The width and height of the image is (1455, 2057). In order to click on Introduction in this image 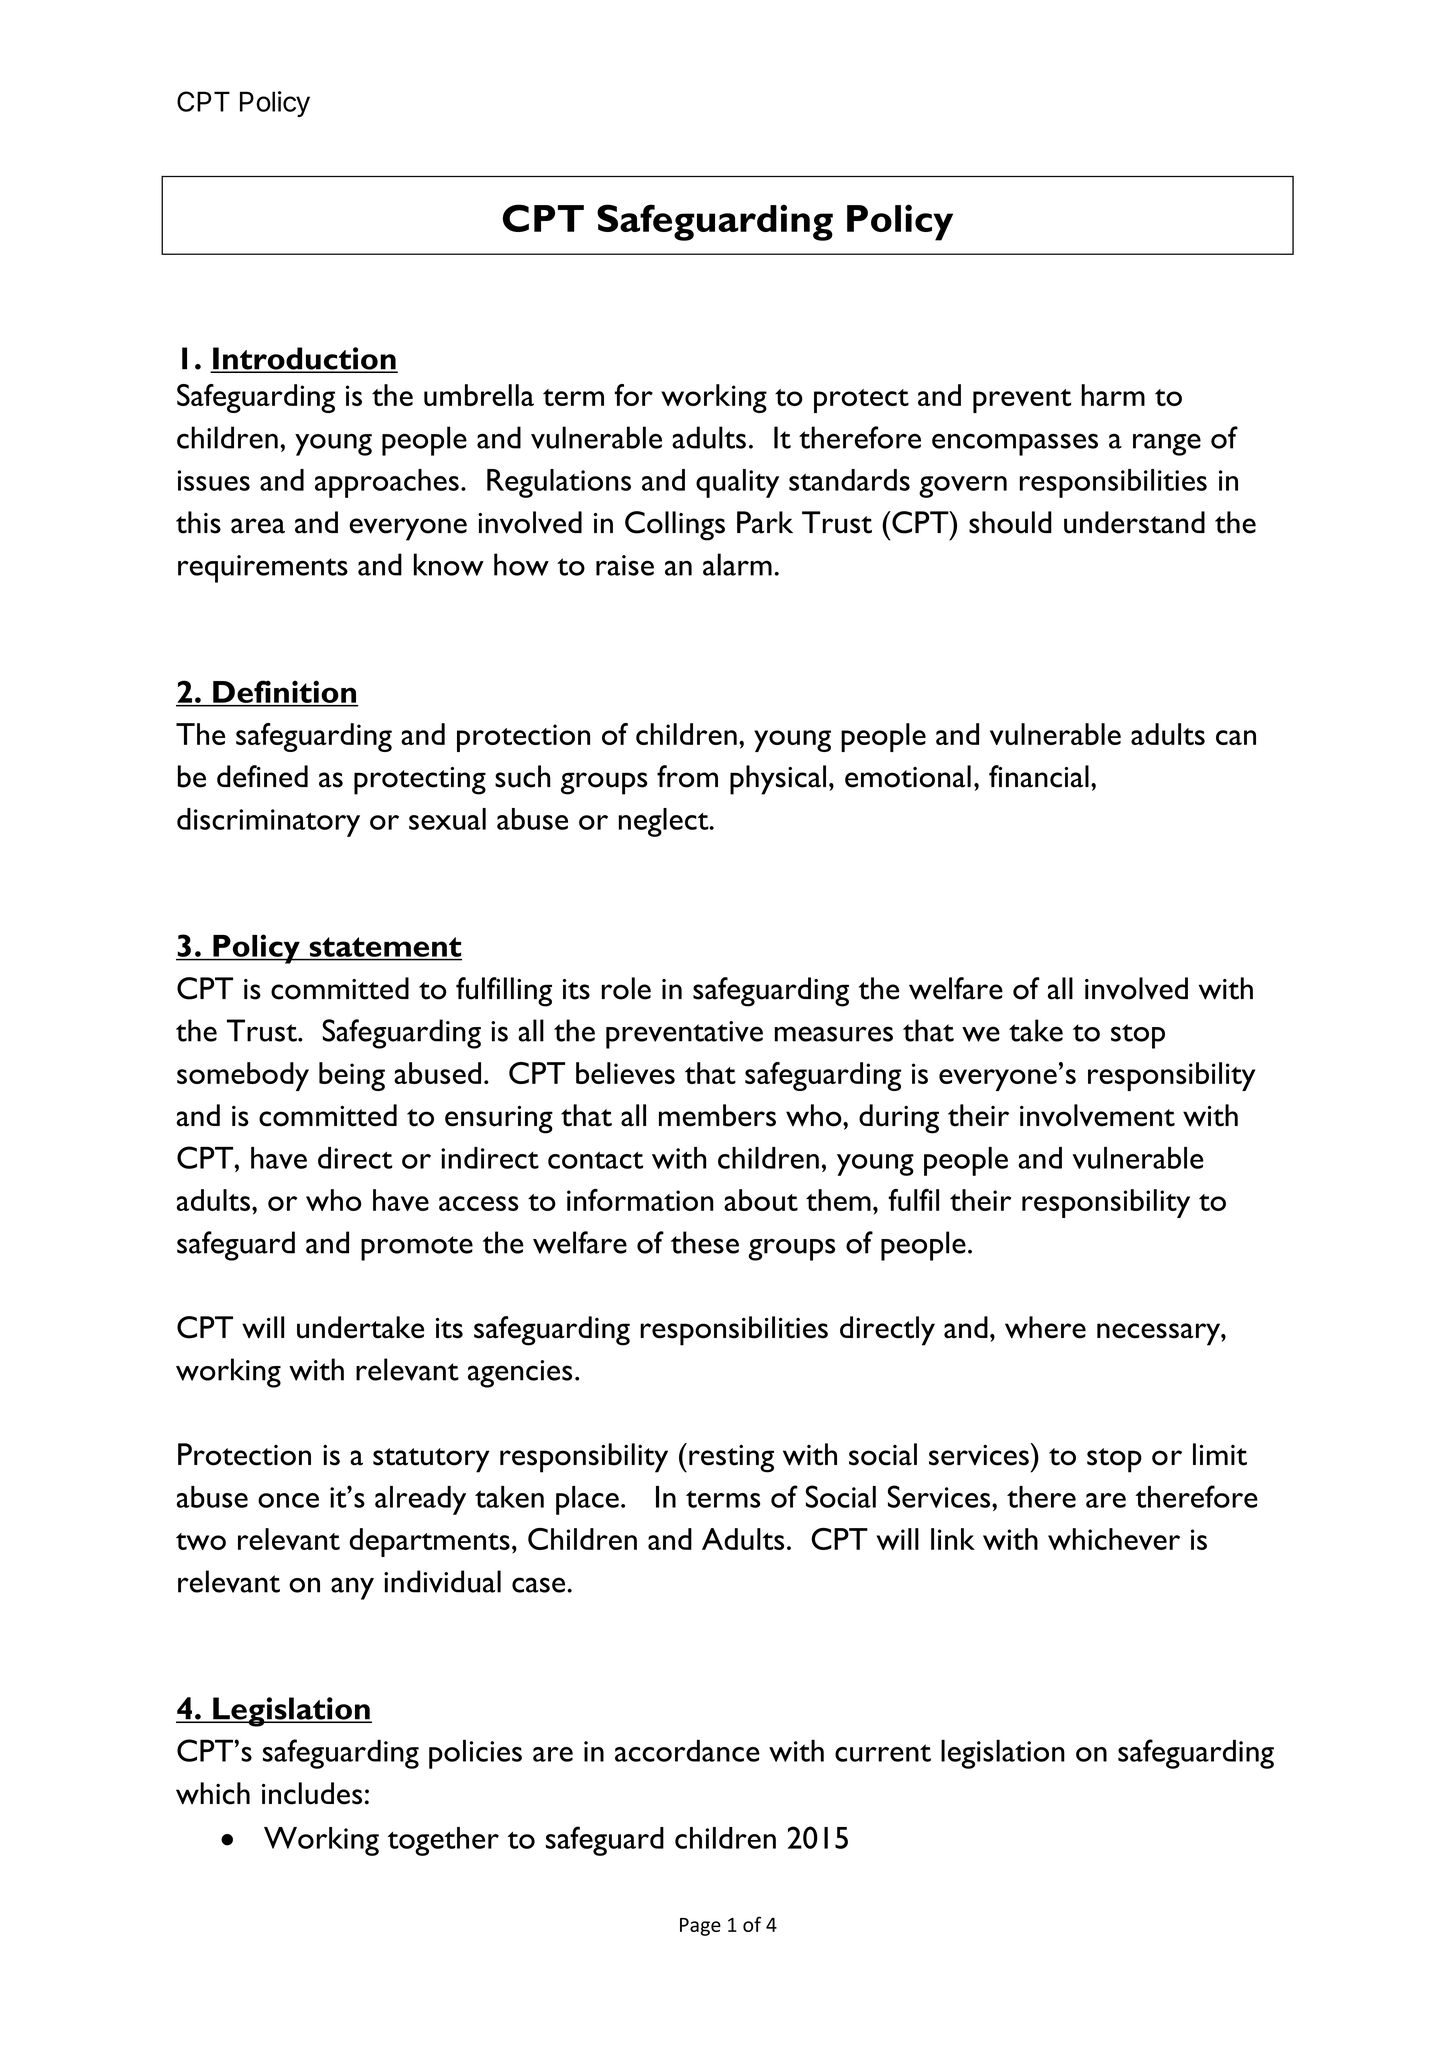, I will do `click(304, 359)`.
